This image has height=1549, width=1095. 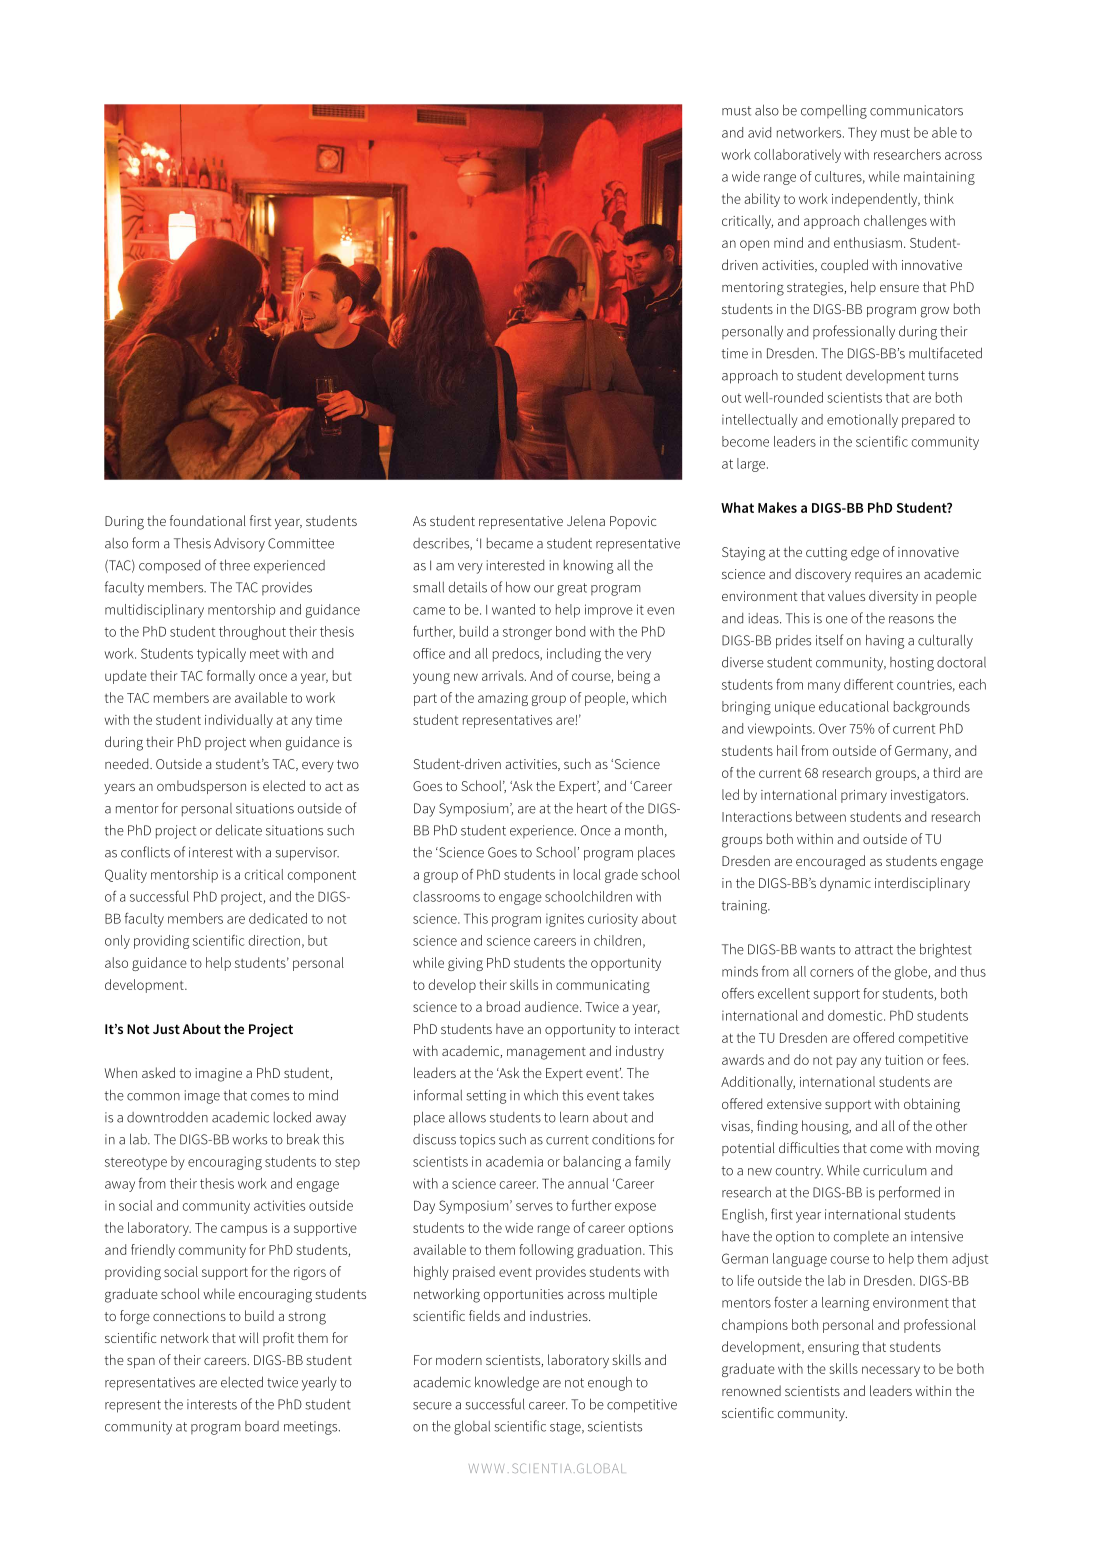 What do you see at coordinates (546, 1053) in the image?
I see `management` at bounding box center [546, 1053].
